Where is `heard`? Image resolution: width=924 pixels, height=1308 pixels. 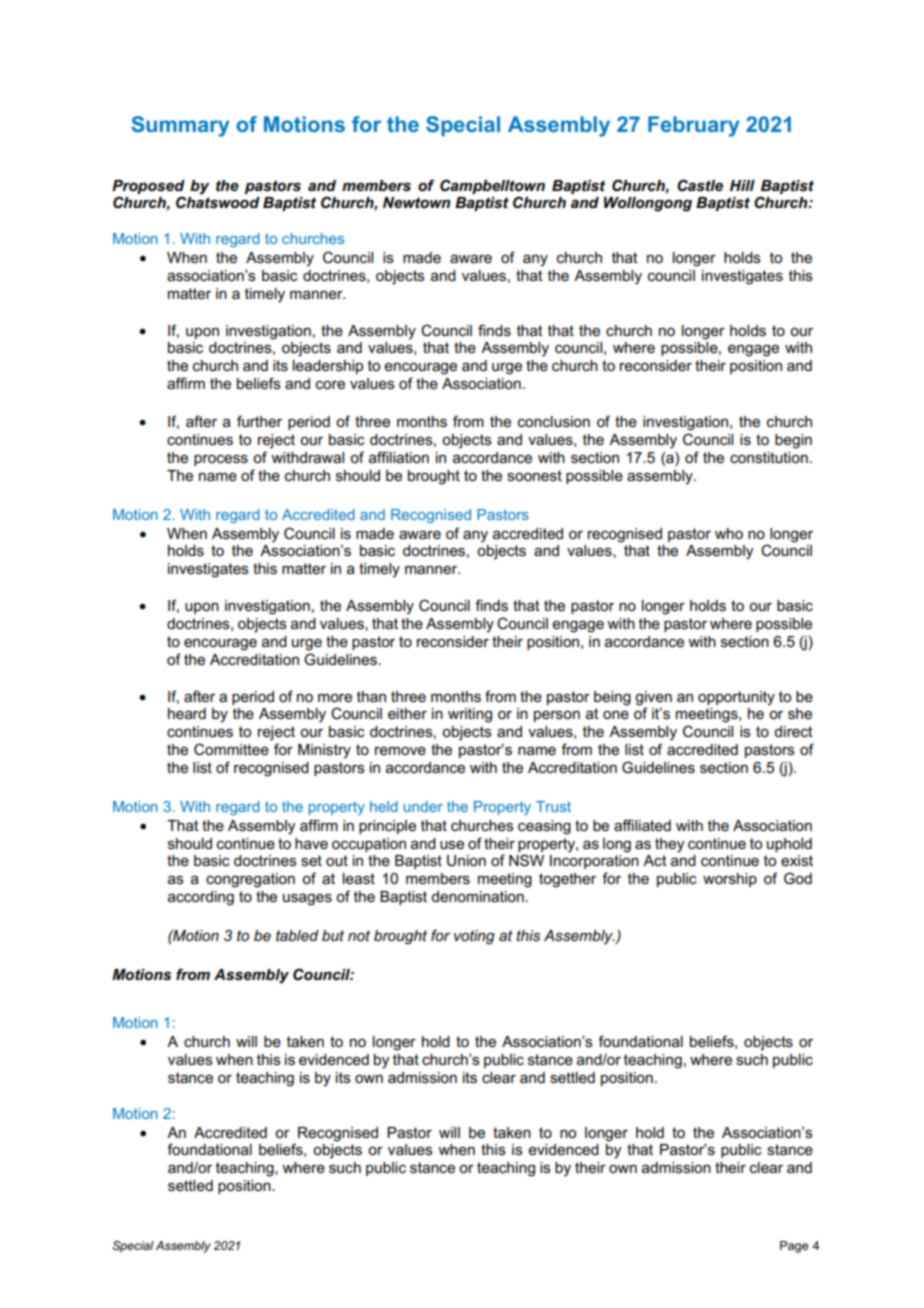
heard is located at coordinates (187, 713).
